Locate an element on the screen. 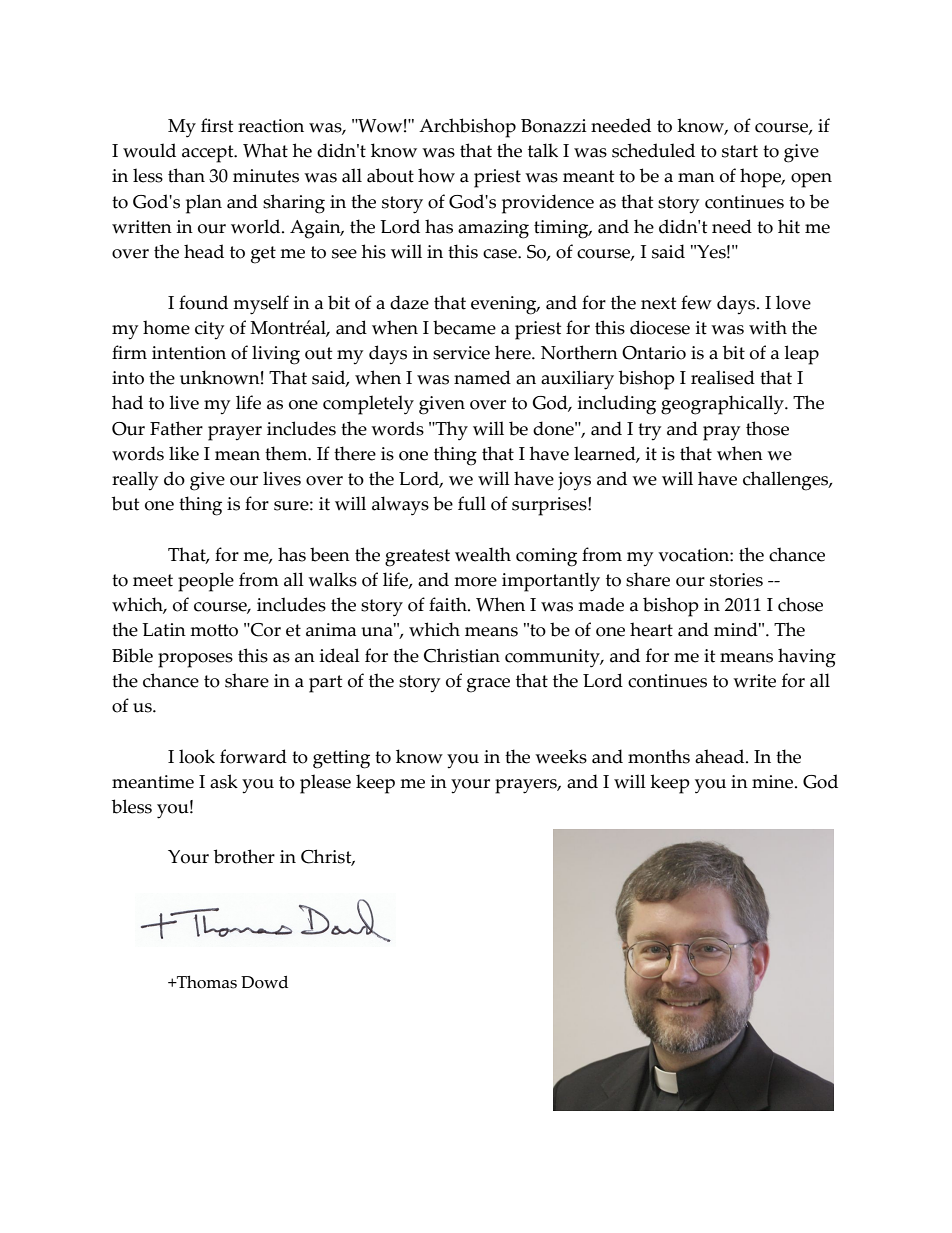 This screenshot has height=1233, width=952. Dowd is located at coordinates (264, 982).
